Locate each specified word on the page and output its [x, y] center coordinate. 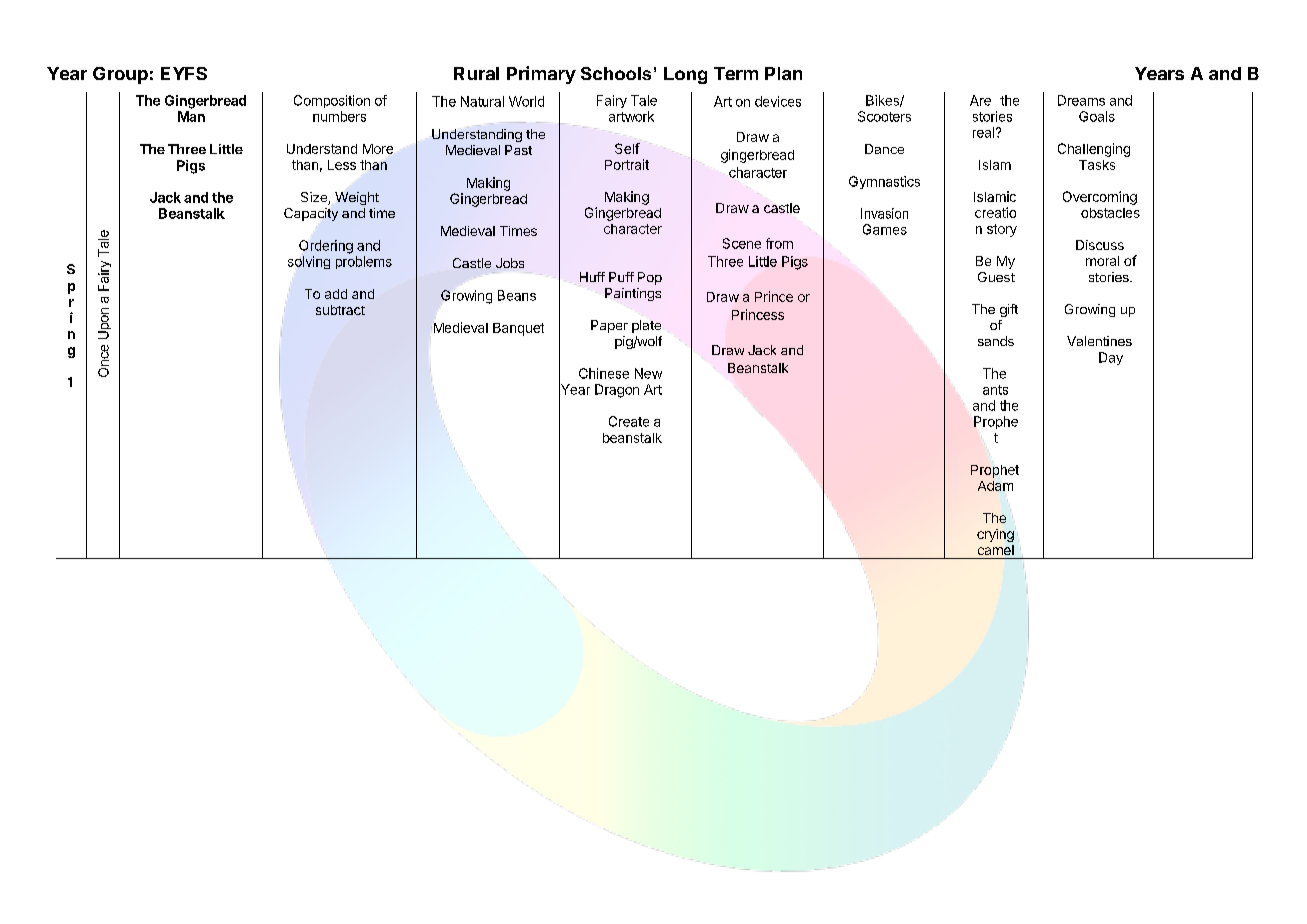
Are [980, 100]
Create [629, 421]
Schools [616, 73]
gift [1009, 310]
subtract [340, 310]
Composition [332, 101]
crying [995, 535]
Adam [995, 486]
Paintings [633, 294]
